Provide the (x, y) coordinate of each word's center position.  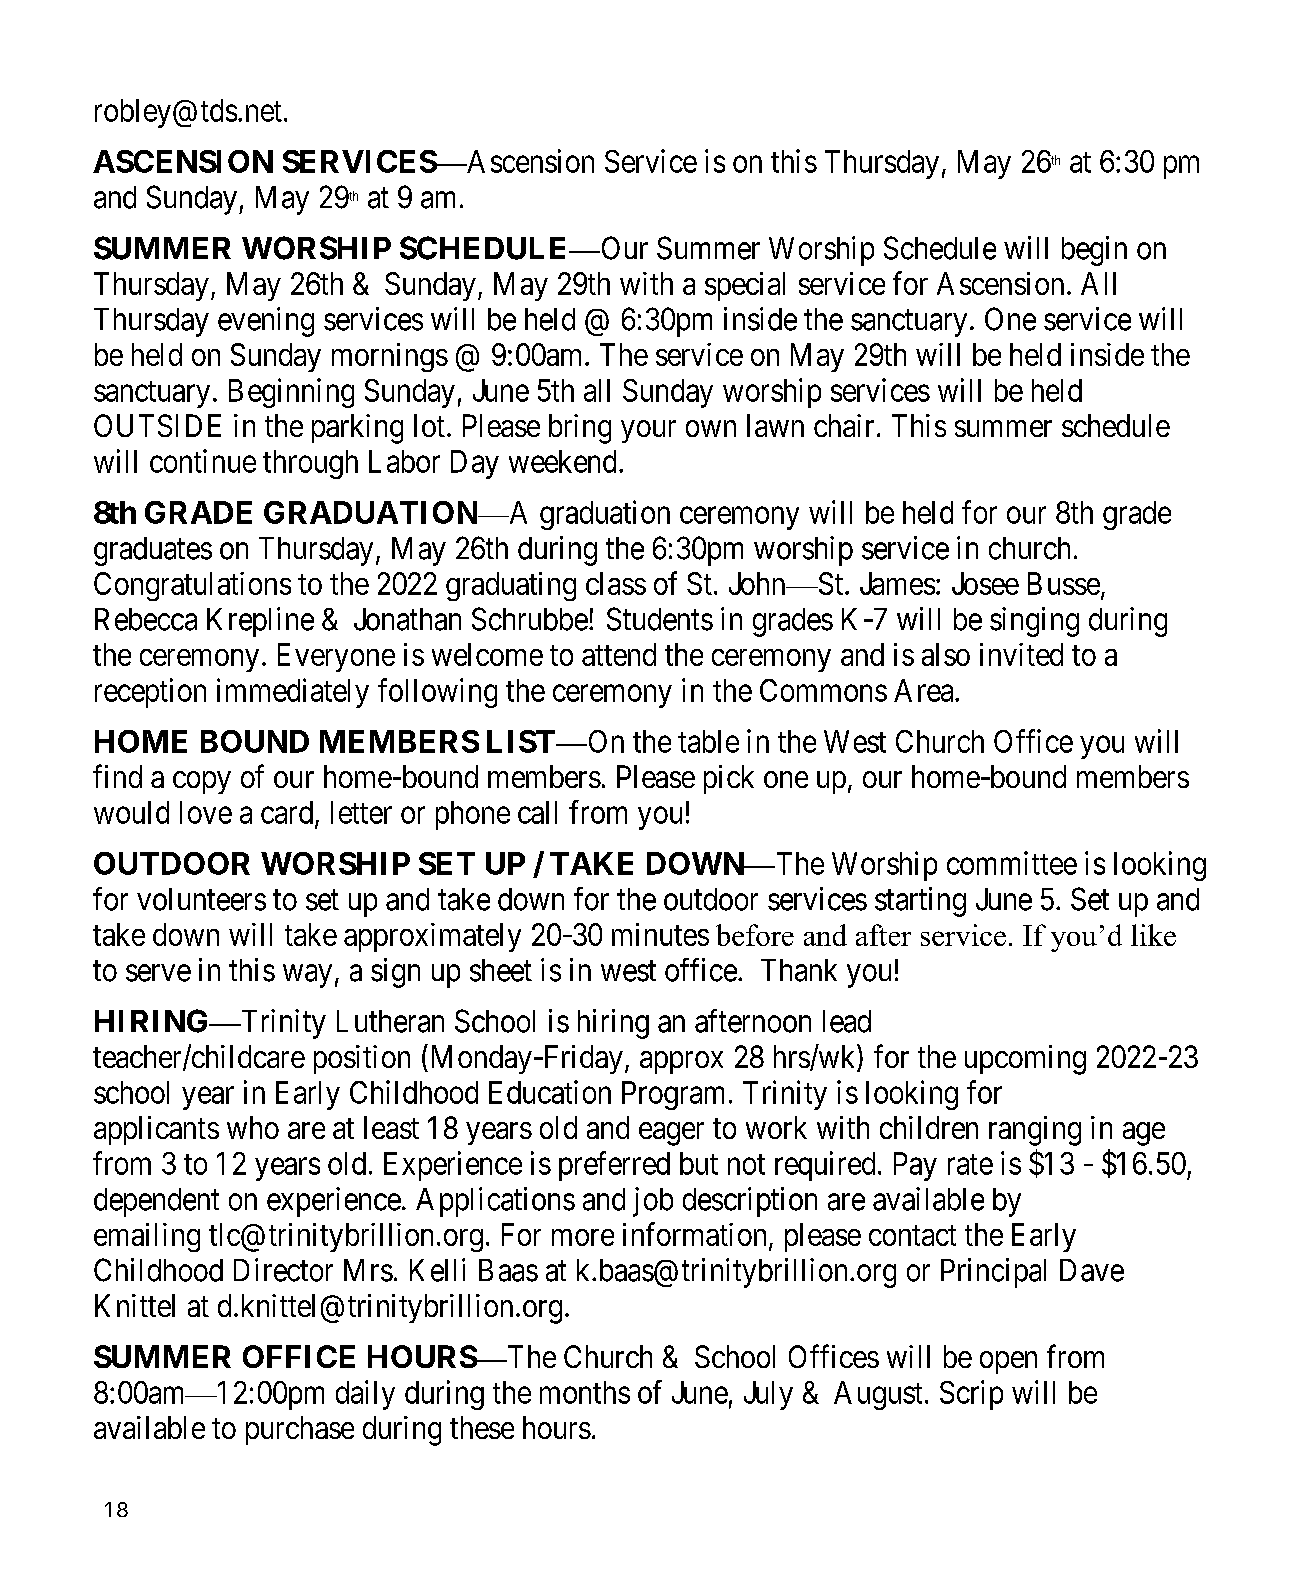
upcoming (1025, 1060)
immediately (293, 693)
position (362, 1059)
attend (619, 654)
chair (844, 425)
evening (266, 322)
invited (1021, 654)
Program (673, 1095)
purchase (300, 1430)
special (745, 286)
